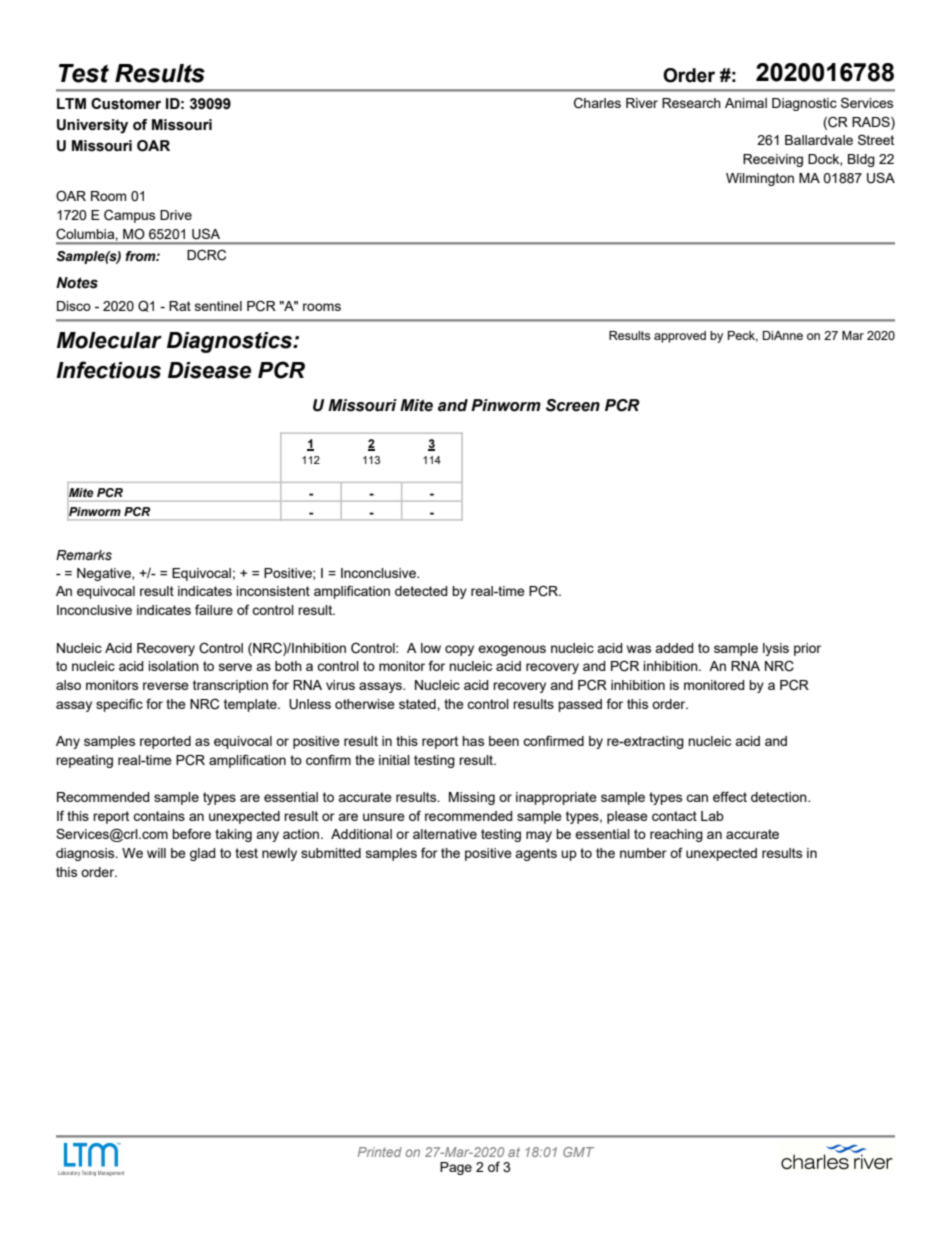 This page has height=1233, width=952. Describe the element at coordinates (536, 854) in the page. I see `agents` at that location.
